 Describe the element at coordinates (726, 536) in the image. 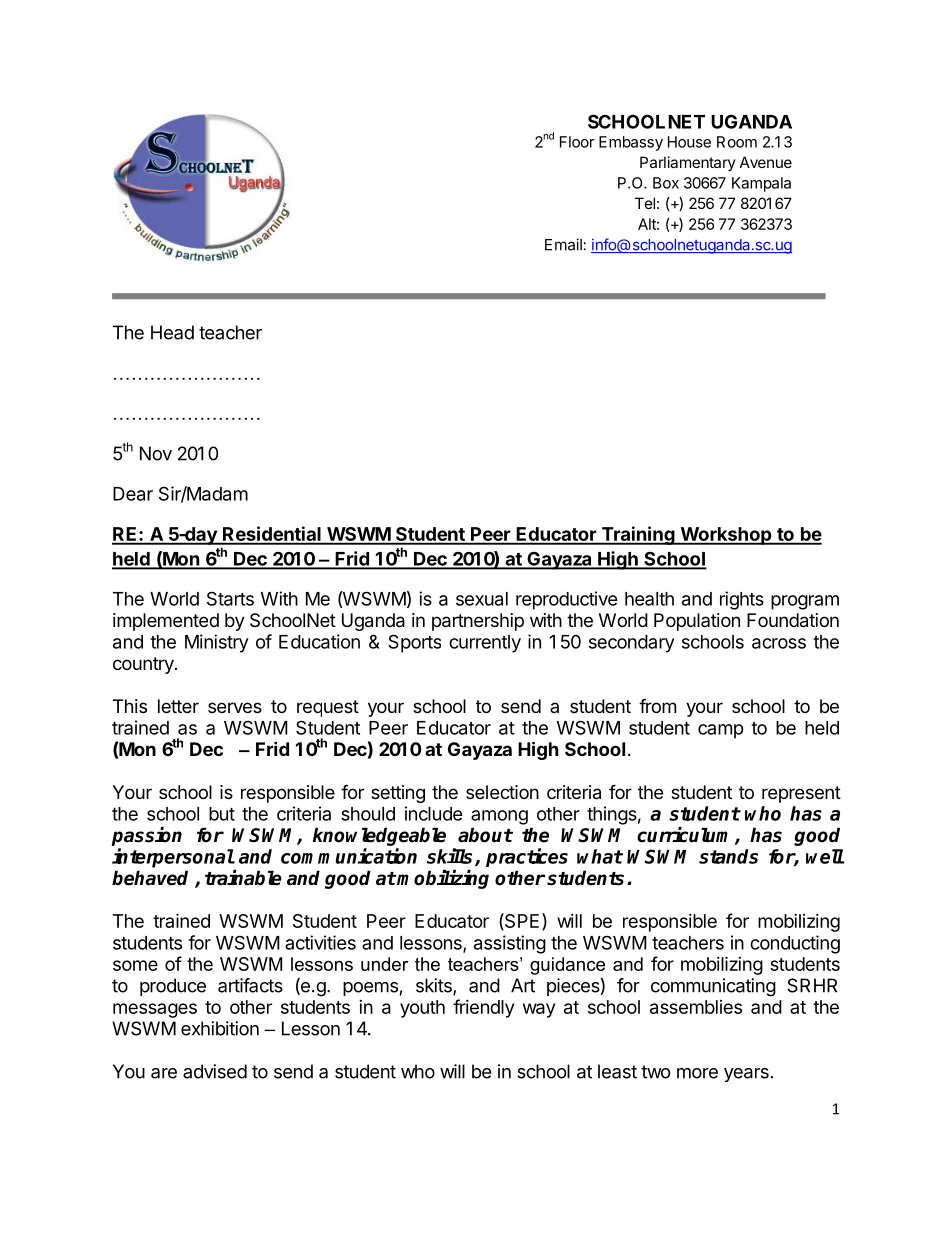

I see `Workshop` at that location.
